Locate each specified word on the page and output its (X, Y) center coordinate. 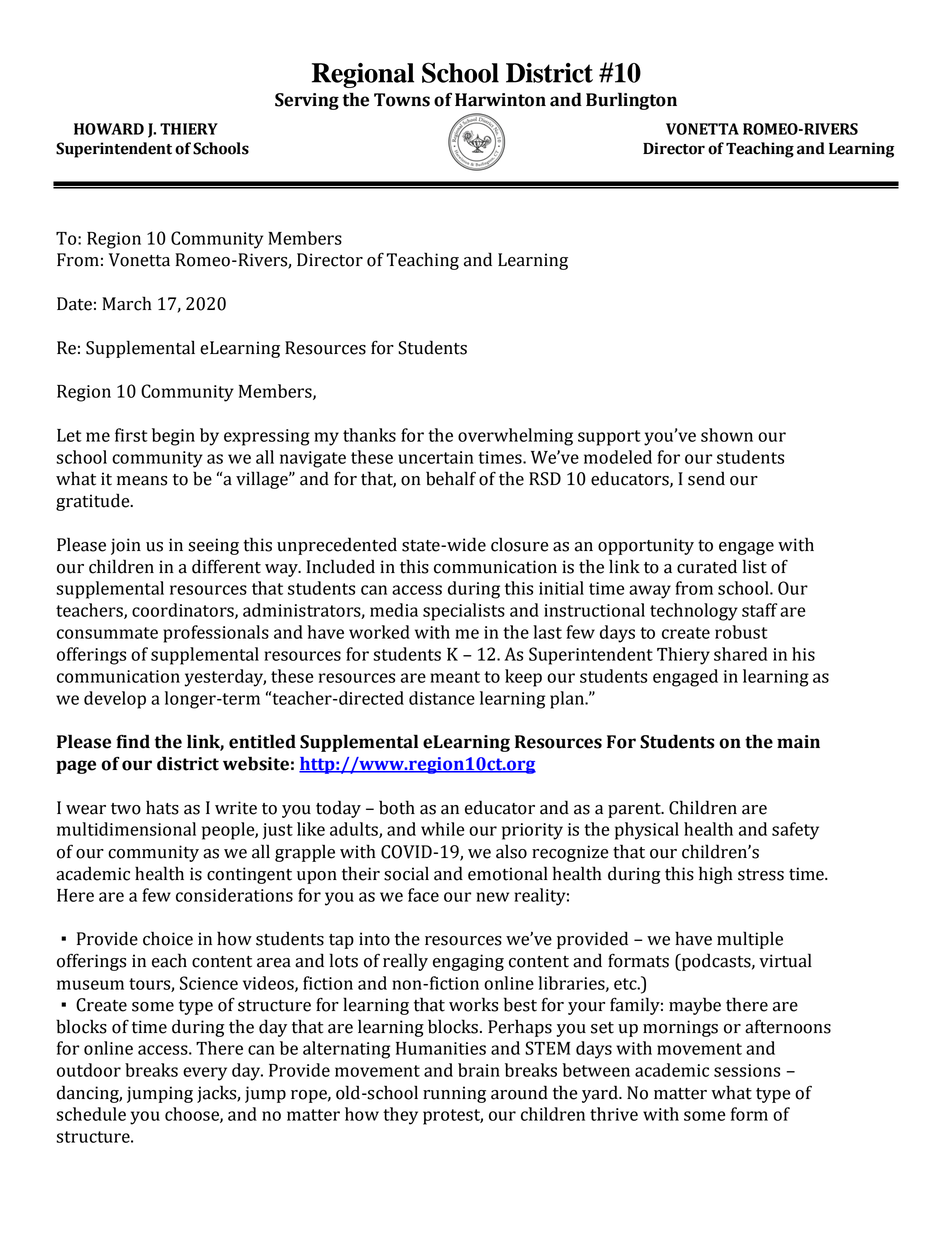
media (394, 610)
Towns (402, 100)
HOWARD (109, 129)
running (454, 1094)
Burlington (631, 101)
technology (694, 612)
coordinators (184, 611)
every (205, 1074)
